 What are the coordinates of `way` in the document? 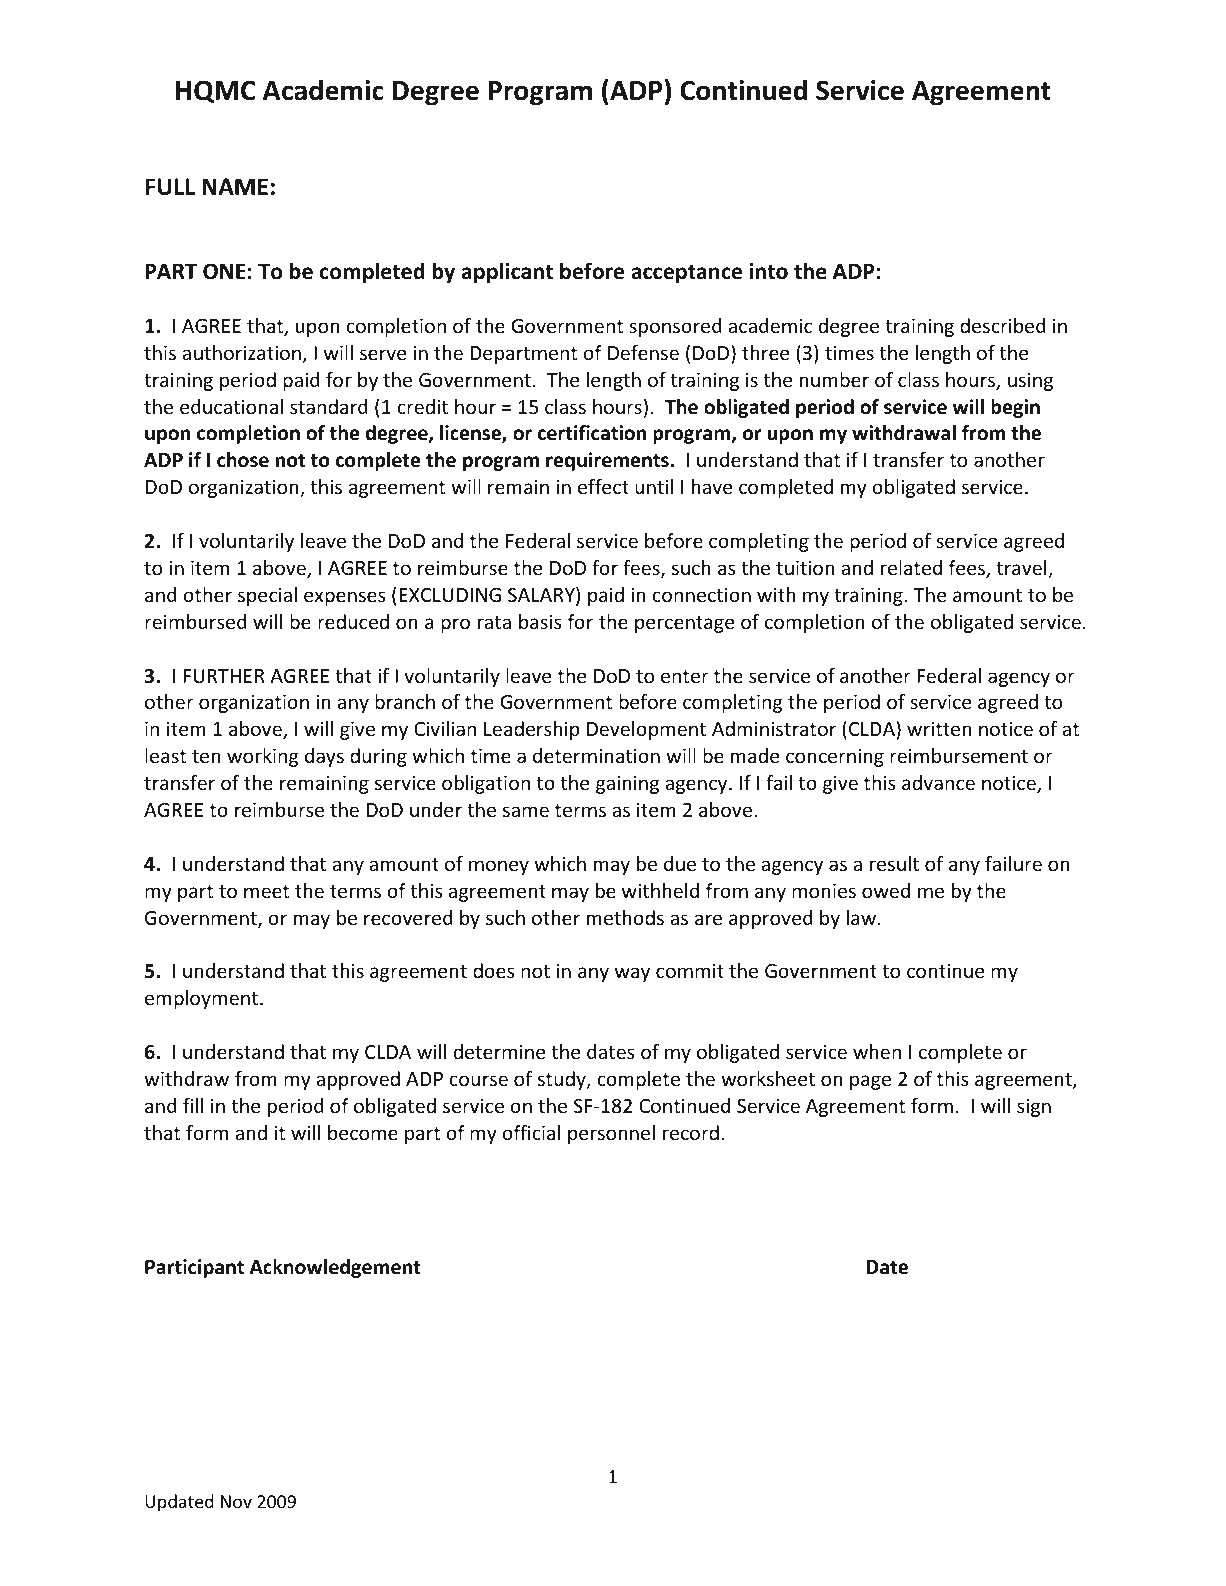 It's located at (632, 974).
